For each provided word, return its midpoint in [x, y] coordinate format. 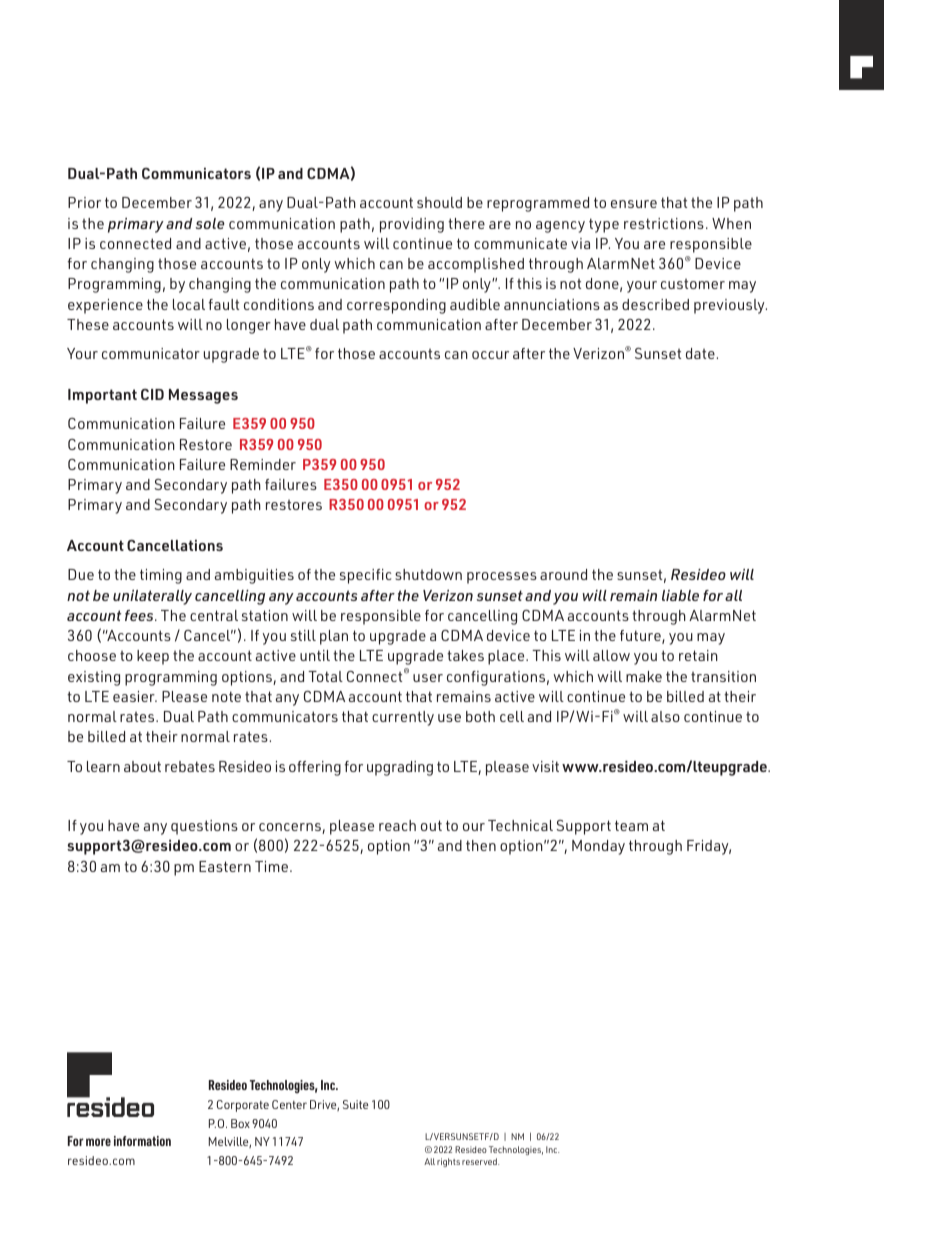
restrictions [664, 223]
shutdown [428, 574]
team [631, 825]
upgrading [400, 768]
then [481, 845]
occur [490, 355]
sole [210, 223]
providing [412, 225]
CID [152, 394]
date [700, 353]
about [142, 766]
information [142, 1141]
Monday [598, 847]
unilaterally [152, 597]
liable [680, 595]
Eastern [225, 866]
